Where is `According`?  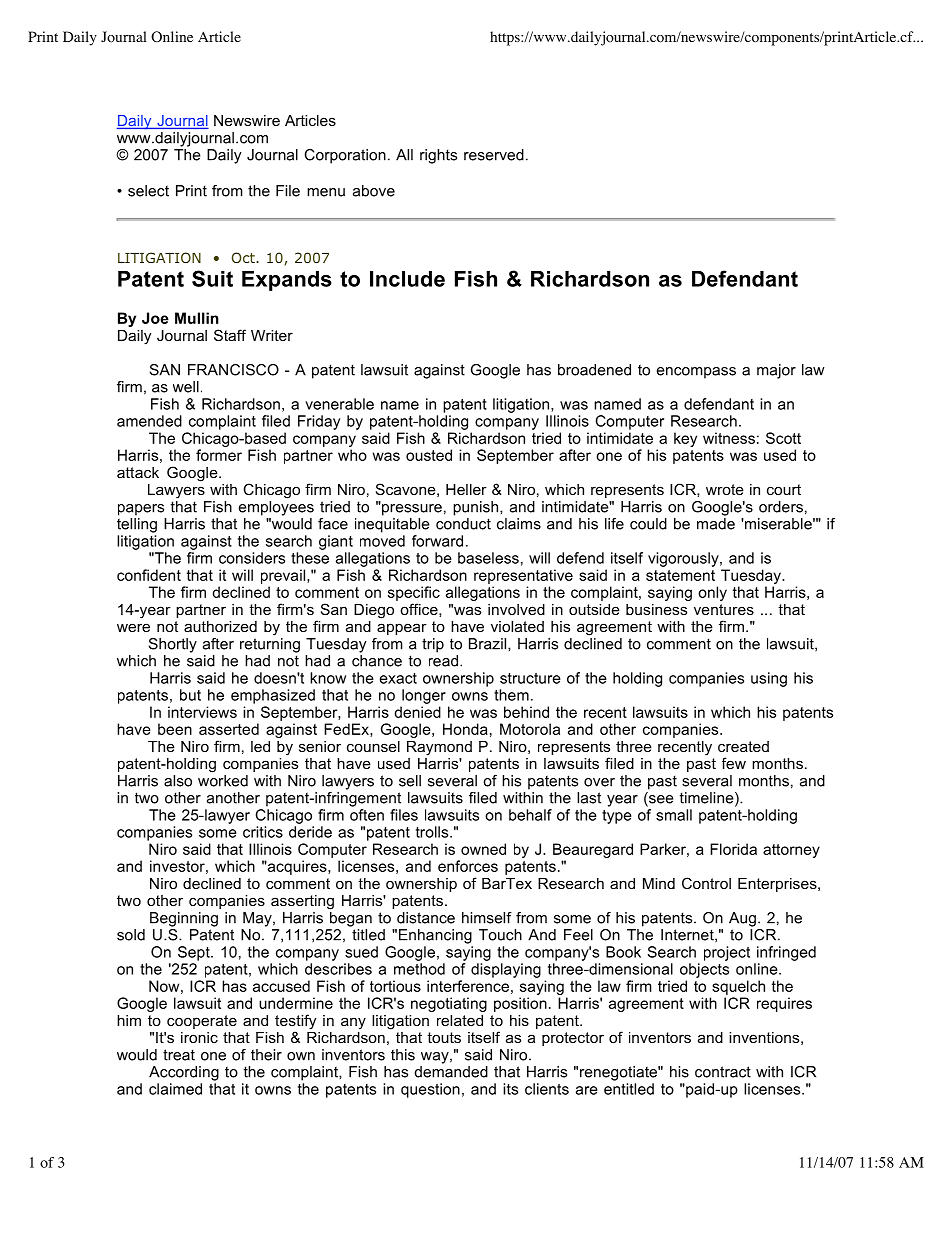
According is located at coordinates (184, 1073).
